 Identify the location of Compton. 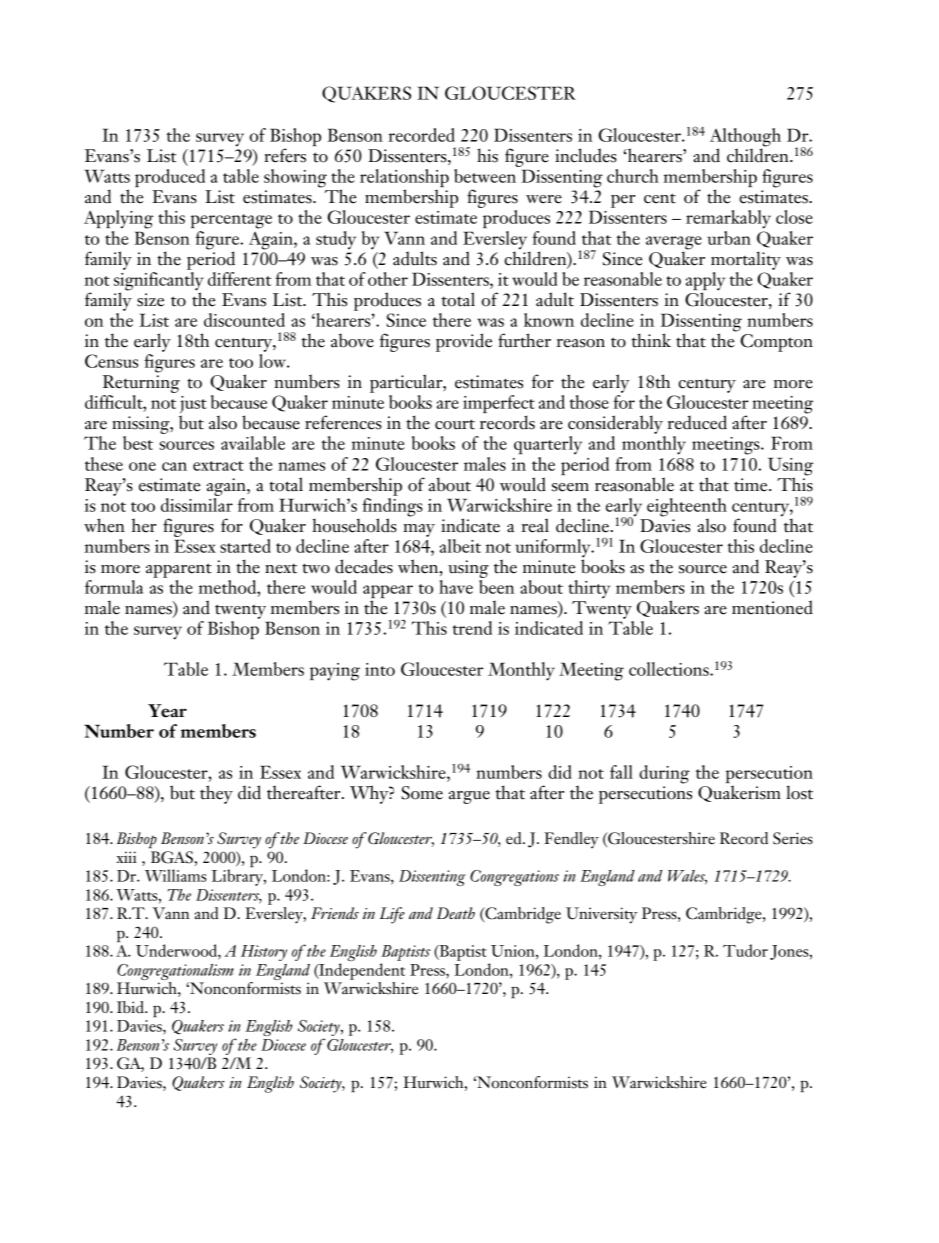
(777, 343).
